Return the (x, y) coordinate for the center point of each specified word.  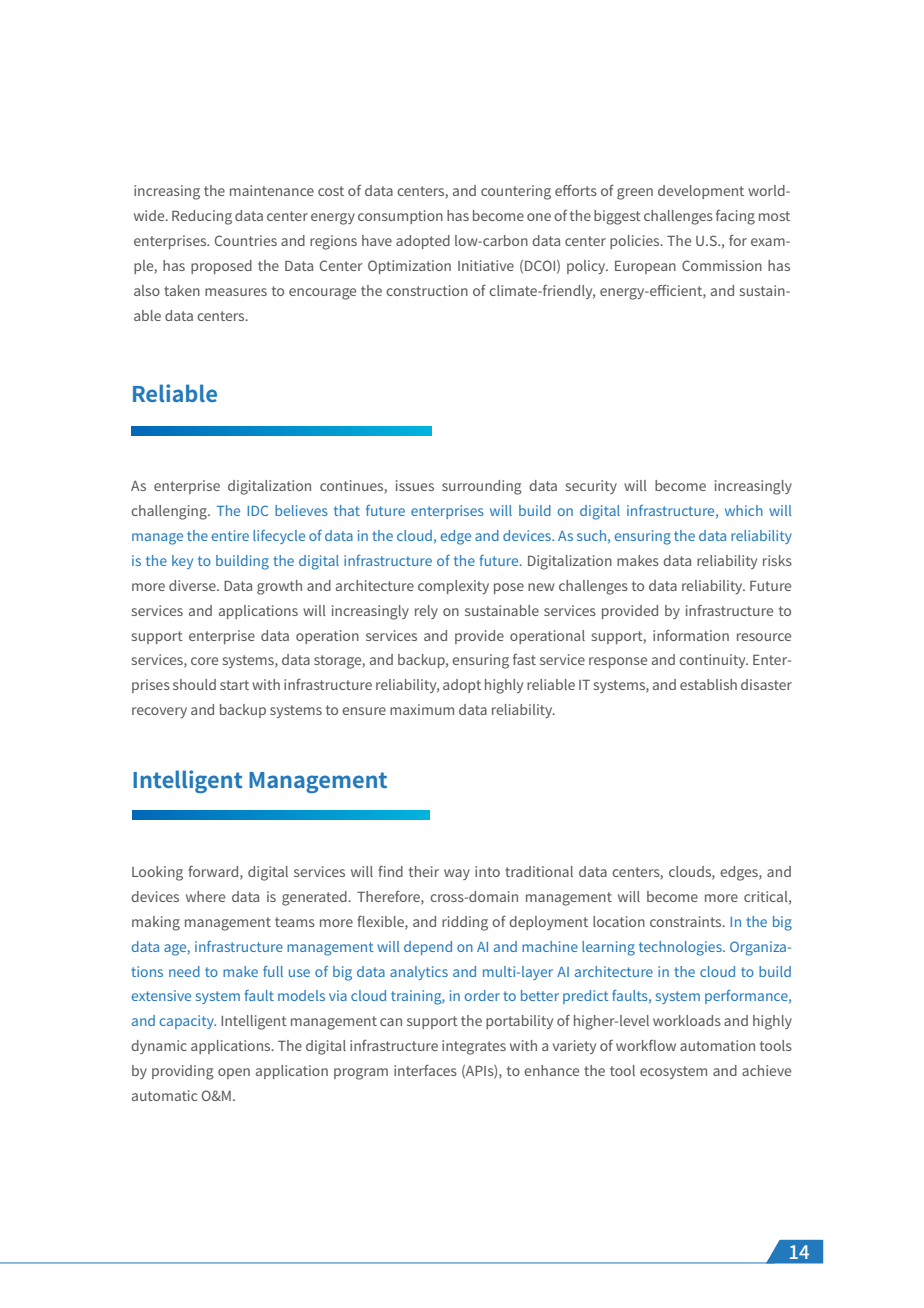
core (204, 661)
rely (426, 612)
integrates (474, 1047)
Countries (246, 240)
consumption (400, 217)
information (691, 635)
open (234, 1073)
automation (717, 1045)
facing (735, 217)
